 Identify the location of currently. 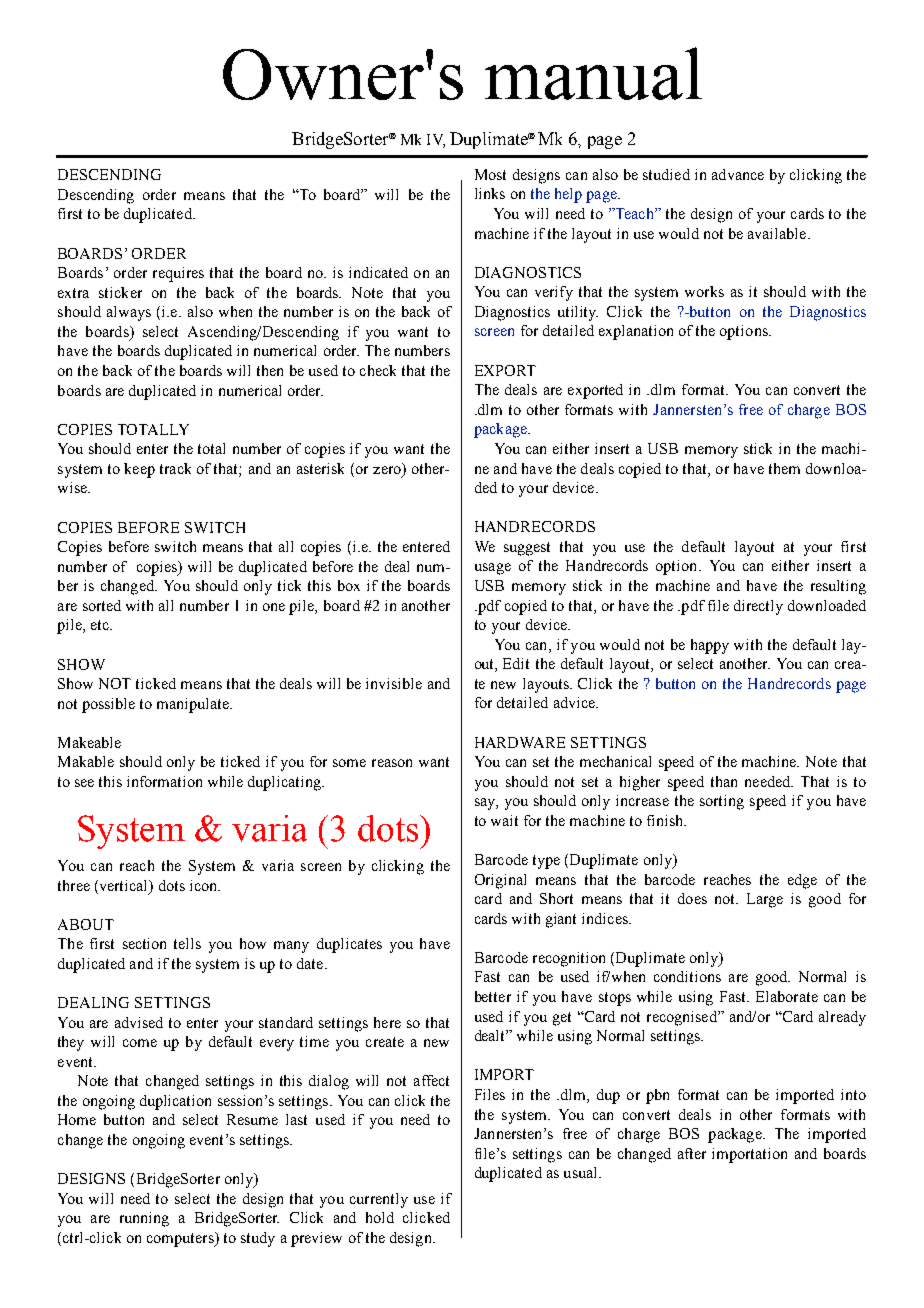
(379, 1200).
